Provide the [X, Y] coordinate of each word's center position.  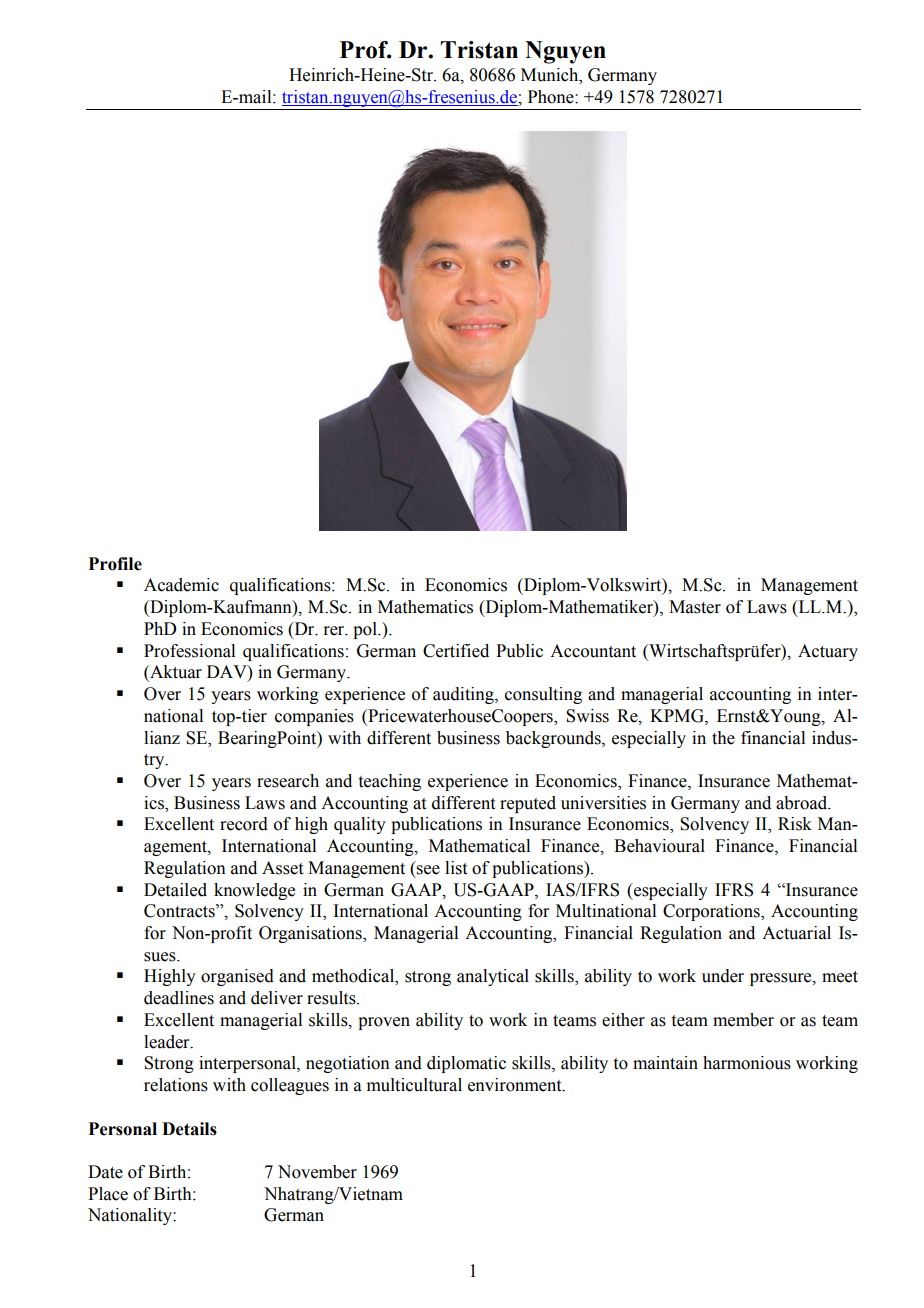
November [317, 1172]
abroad [803, 803]
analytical [493, 977]
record [244, 824]
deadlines [179, 998]
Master [695, 607]
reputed [528, 804]
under [723, 976]
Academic [181, 585]
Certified [456, 651]
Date [105, 1172]
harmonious [747, 1063]
